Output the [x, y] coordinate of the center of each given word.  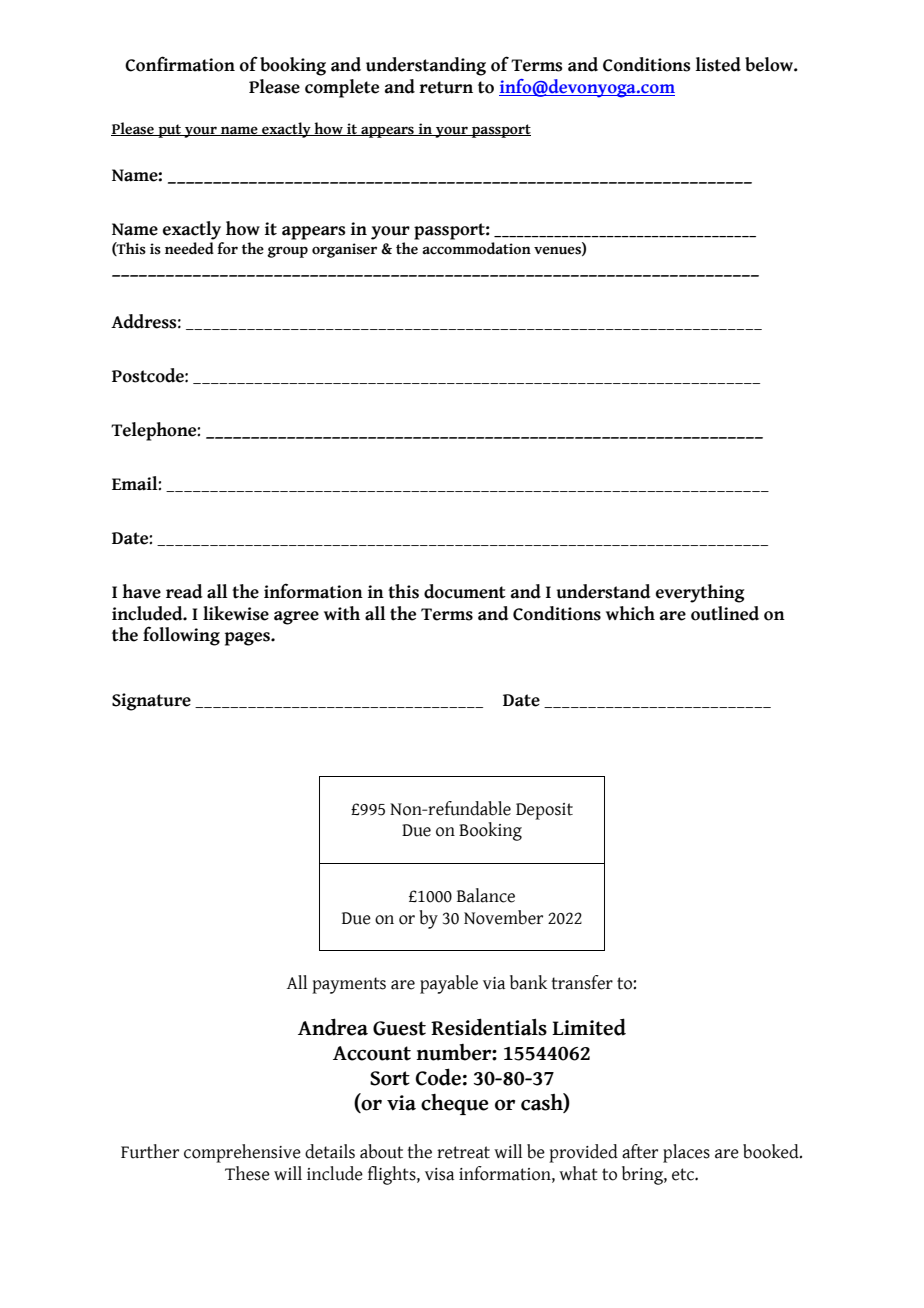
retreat [463, 1152]
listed [718, 64]
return [446, 87]
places [686, 1153]
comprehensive [242, 1153]
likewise [236, 613]
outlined [725, 613]
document [465, 591]
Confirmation [180, 64]
